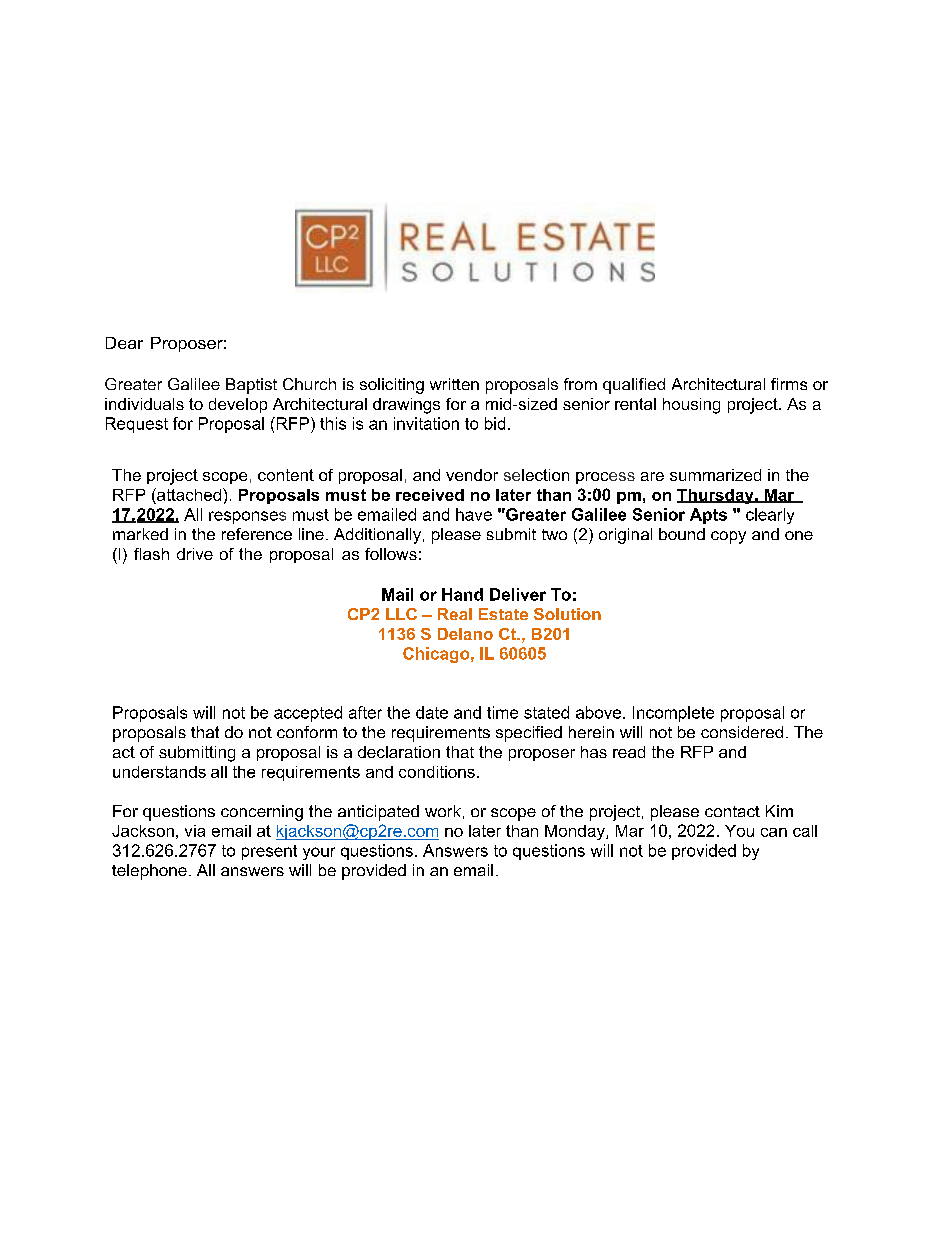  What do you see at coordinates (472, 475) in the screenshot?
I see `vendor` at bounding box center [472, 475].
